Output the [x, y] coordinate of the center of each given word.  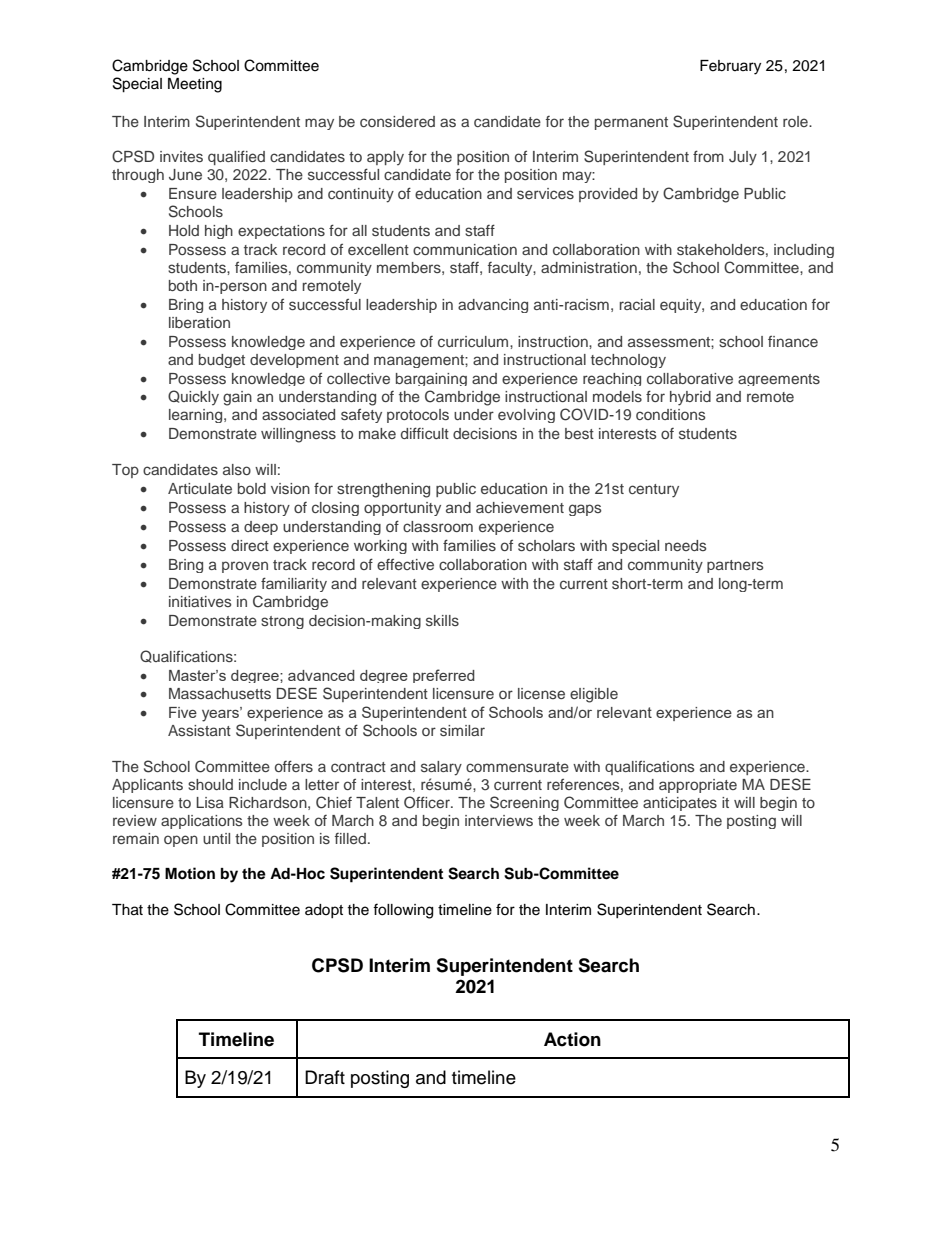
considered [397, 121]
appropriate [698, 786]
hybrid [690, 398]
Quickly [193, 397]
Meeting [195, 85]
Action [572, 1039]
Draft [325, 1077]
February [730, 67]
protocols [418, 416]
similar [462, 730]
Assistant [199, 730]
